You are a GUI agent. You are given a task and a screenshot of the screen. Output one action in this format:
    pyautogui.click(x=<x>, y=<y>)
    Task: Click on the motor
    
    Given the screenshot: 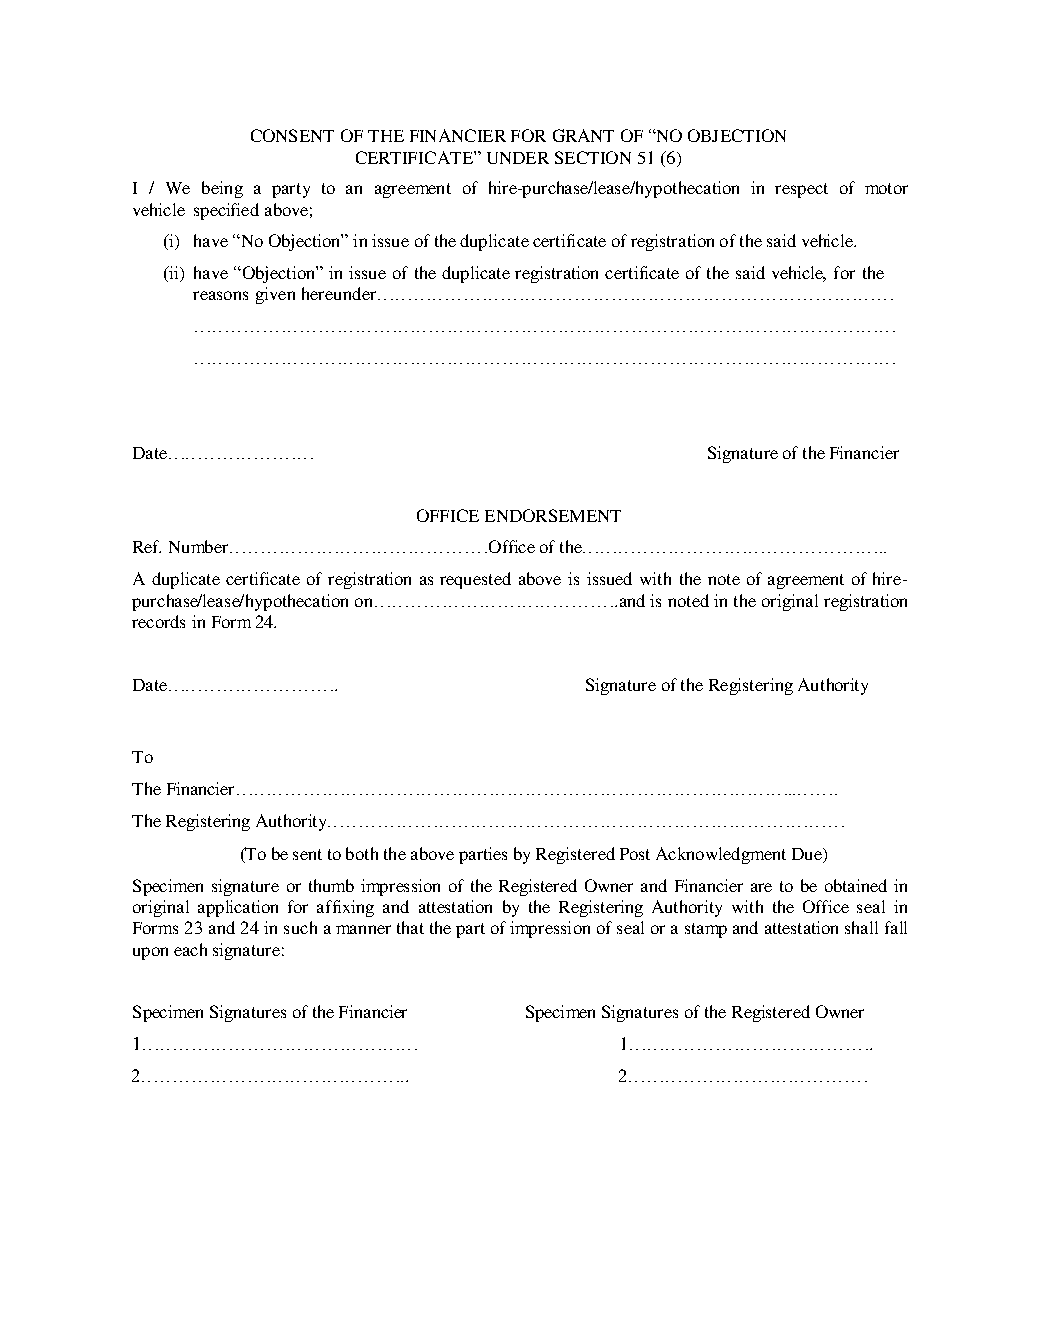 What is the action you would take?
    pyautogui.click(x=886, y=188)
